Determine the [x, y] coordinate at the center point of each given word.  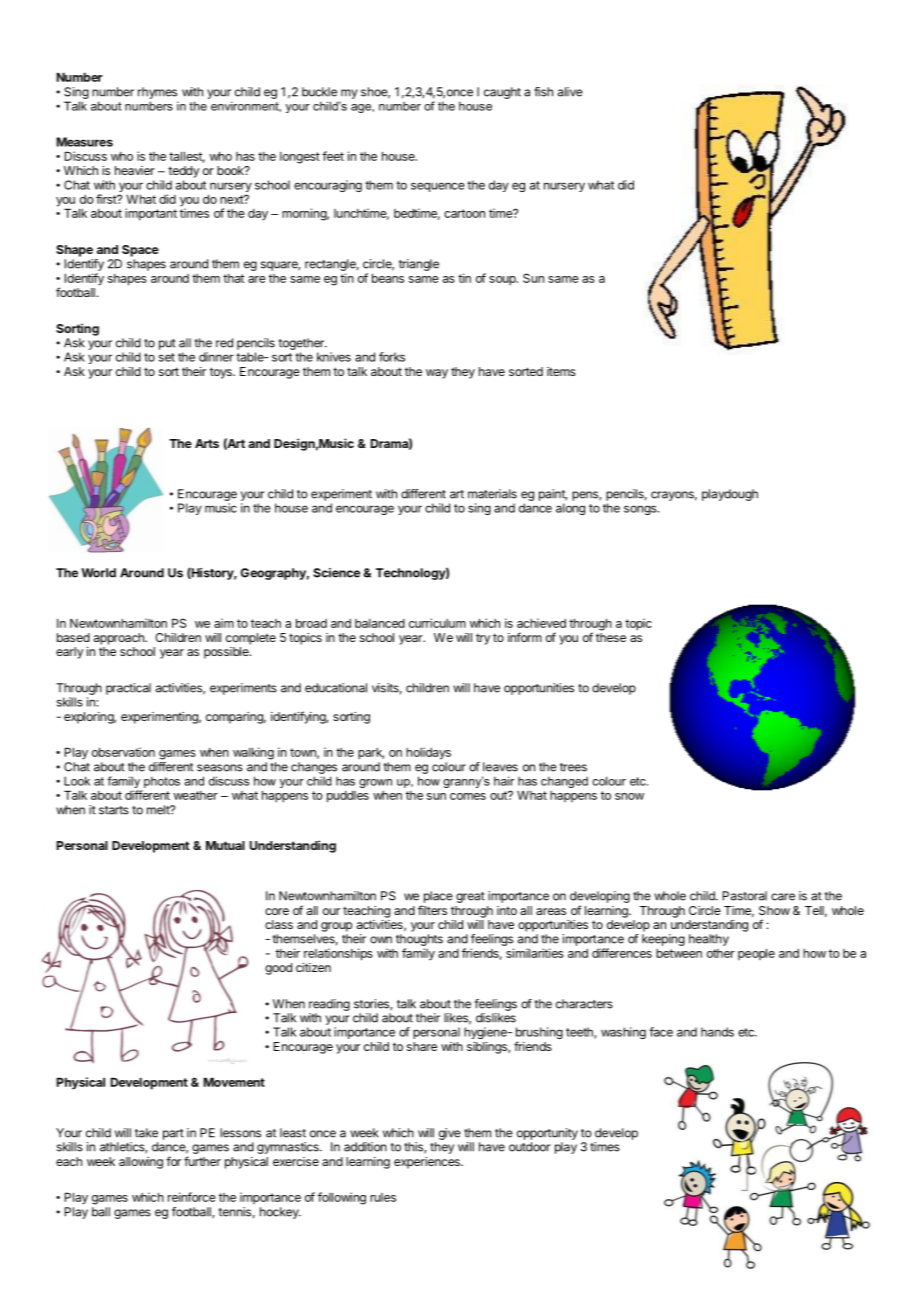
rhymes [157, 93]
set [167, 357]
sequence [438, 187]
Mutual [225, 845]
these [611, 637]
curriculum [437, 623]
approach [120, 639]
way [437, 374]
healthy [709, 940]
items [561, 371]
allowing [141, 1163]
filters [432, 910]
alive [570, 92]
